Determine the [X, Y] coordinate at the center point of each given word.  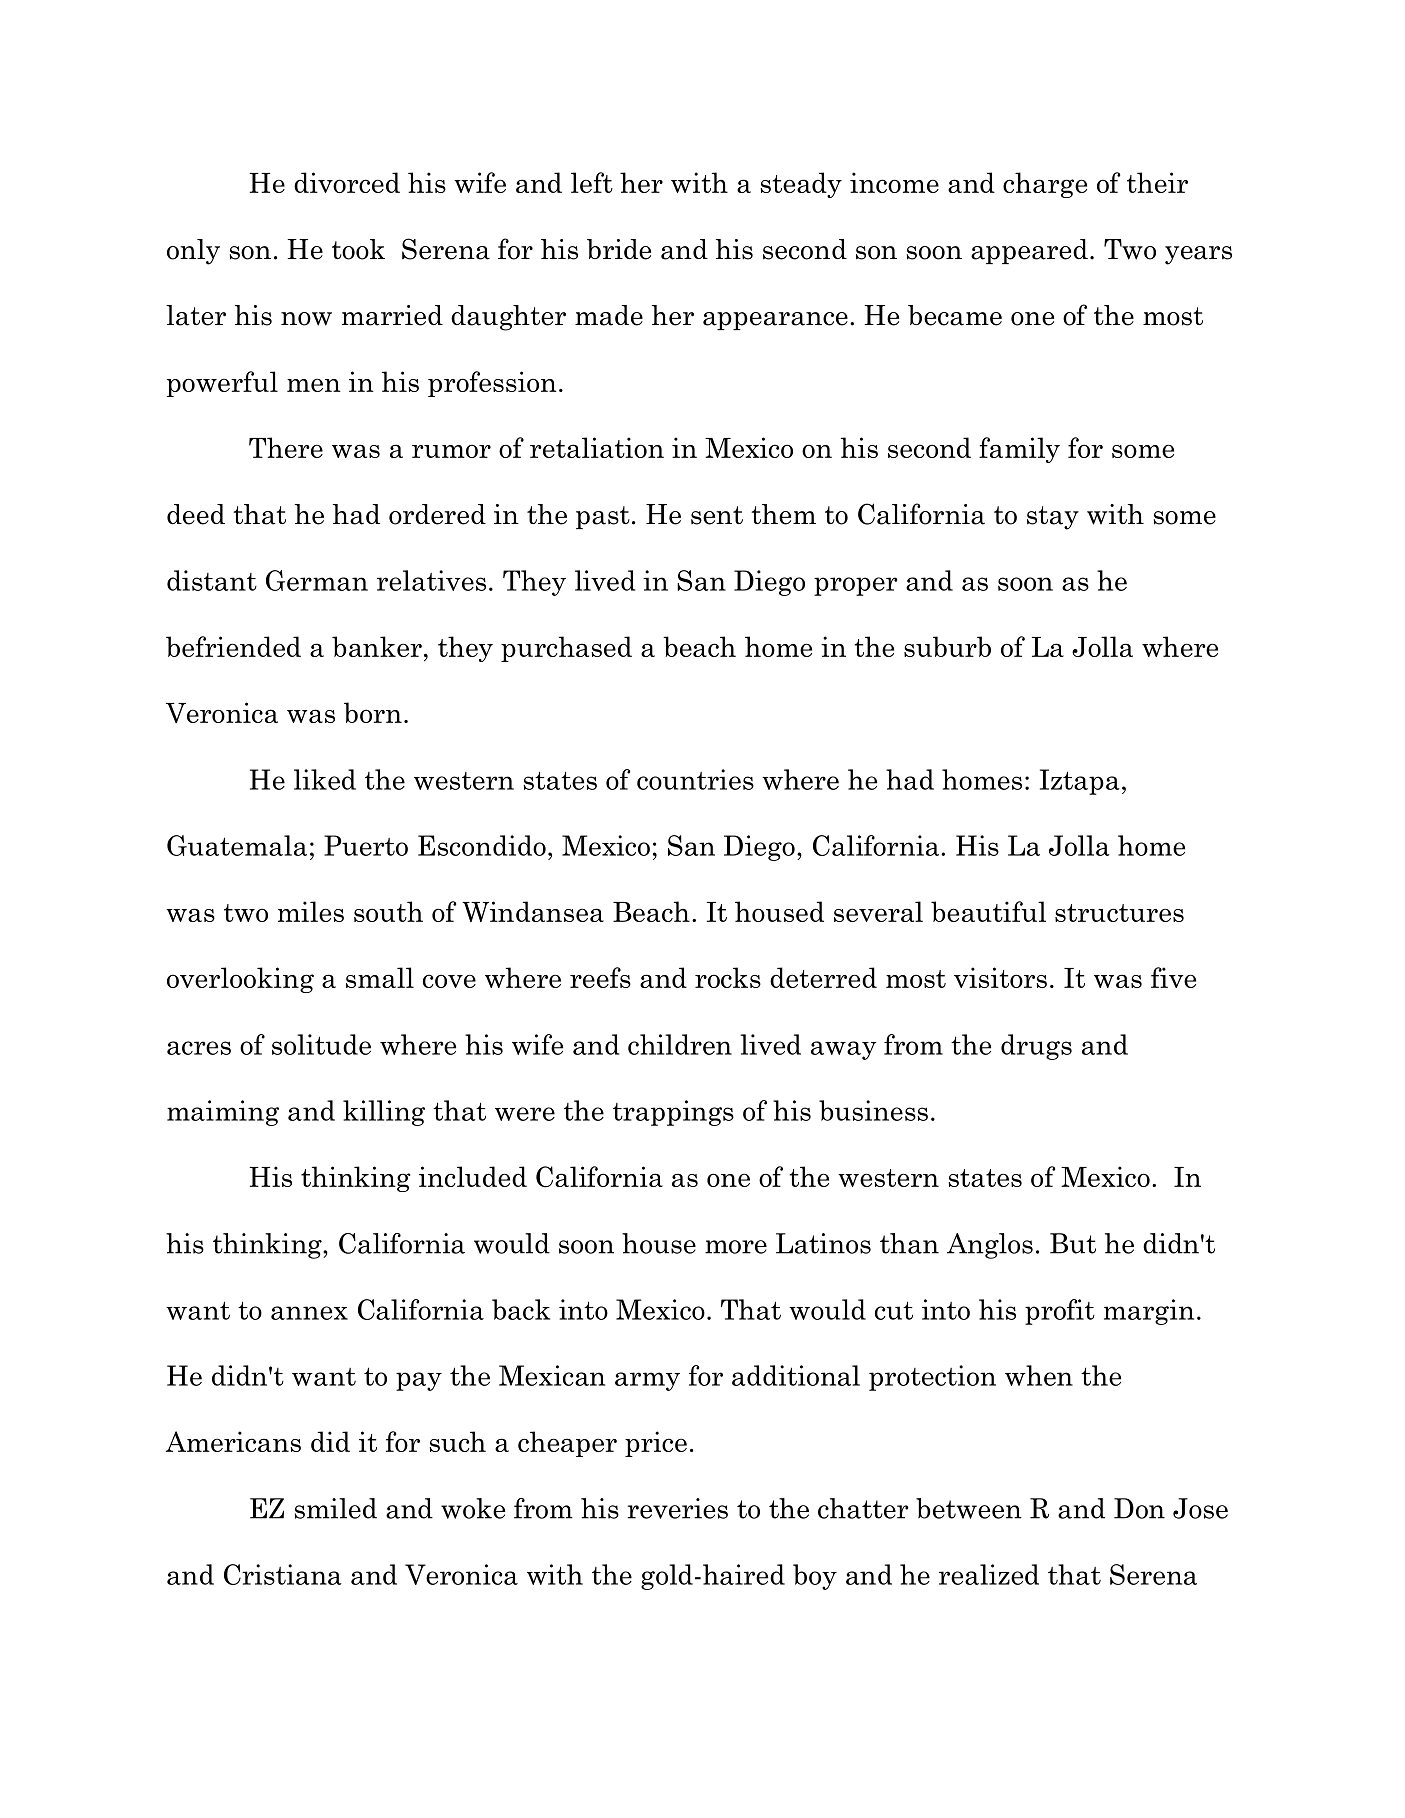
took [358, 249]
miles [311, 911]
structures [1119, 913]
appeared [1029, 251]
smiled [336, 1508]
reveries [678, 1508]
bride [619, 249]
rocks [728, 977]
